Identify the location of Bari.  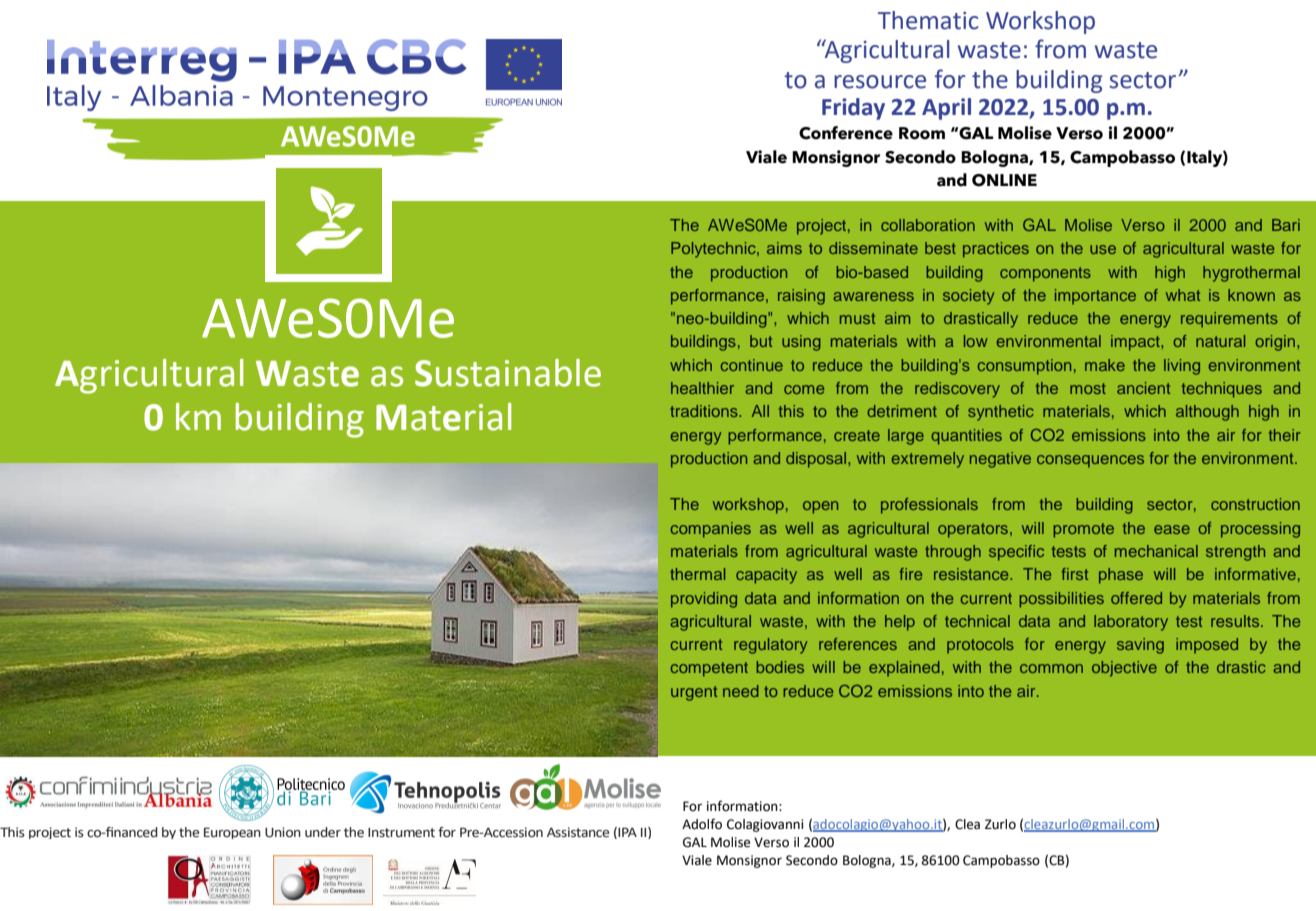
(1286, 225).
